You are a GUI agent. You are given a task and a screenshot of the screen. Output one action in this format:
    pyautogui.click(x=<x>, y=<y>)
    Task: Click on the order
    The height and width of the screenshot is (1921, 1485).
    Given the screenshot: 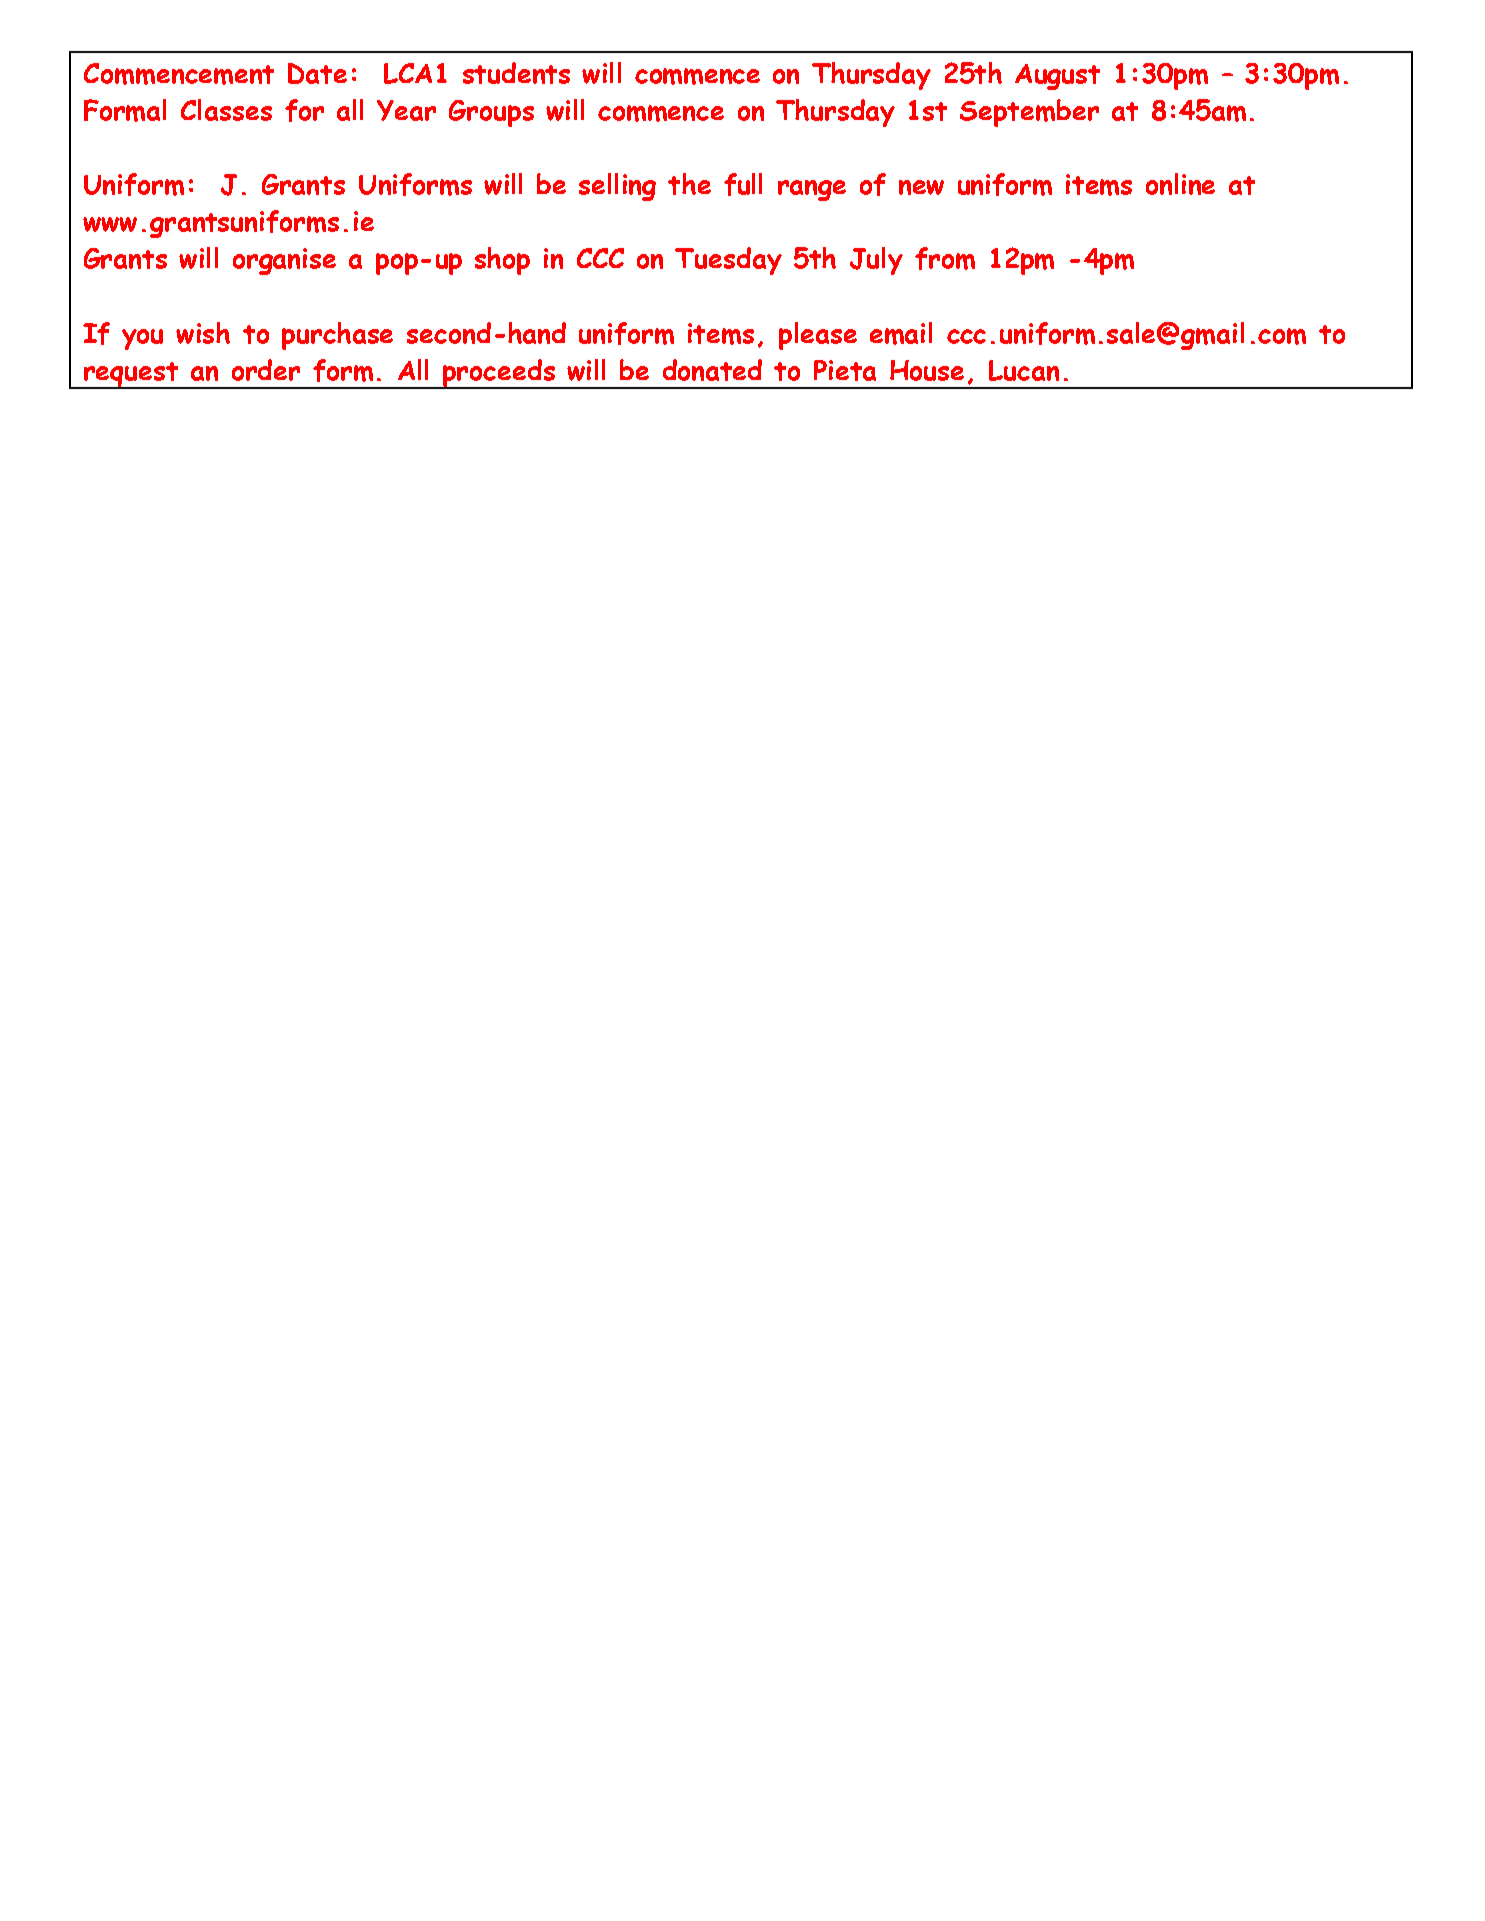 What is the action you would take?
    pyautogui.click(x=266, y=370)
